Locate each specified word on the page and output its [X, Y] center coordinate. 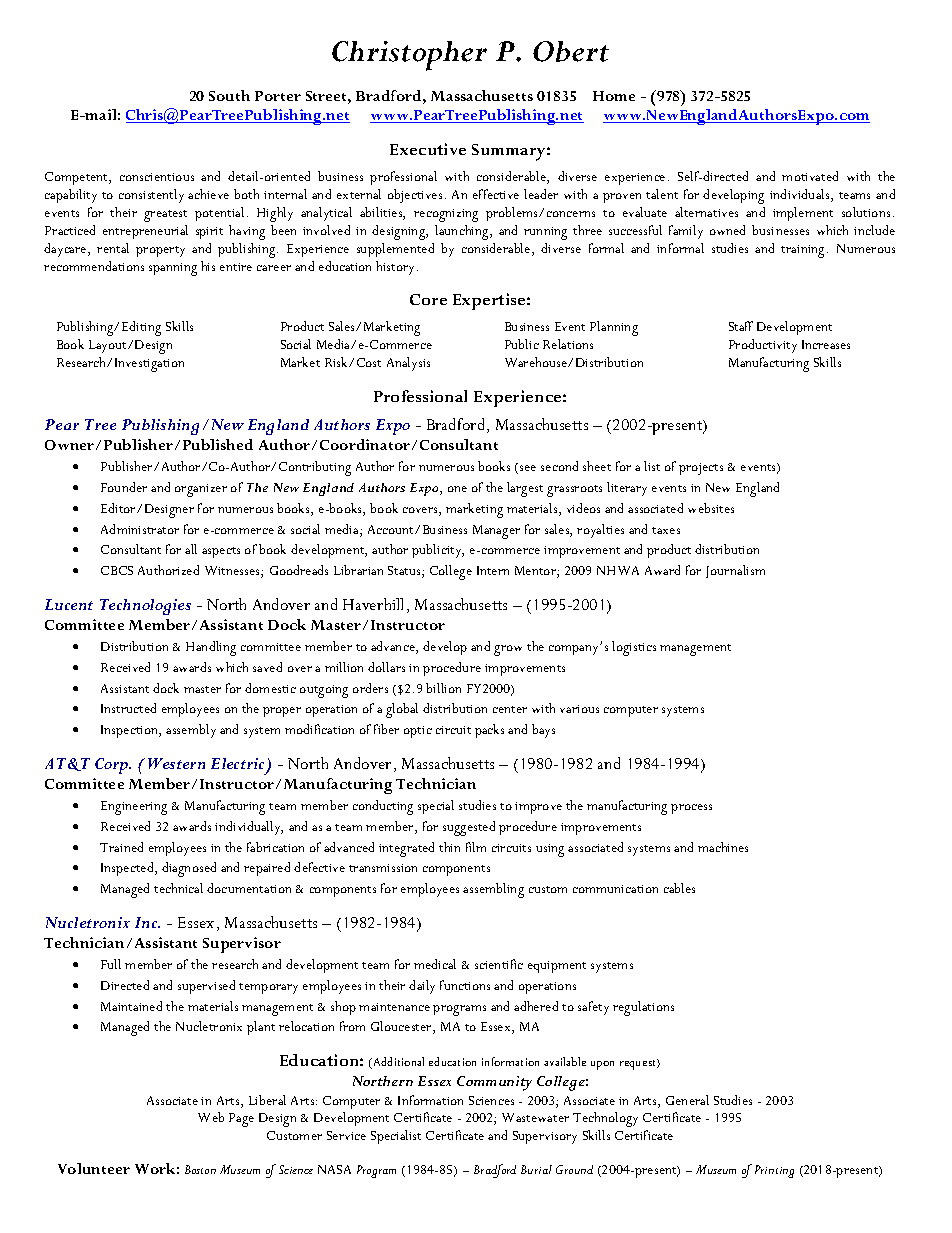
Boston [200, 1169]
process [691, 809]
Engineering [134, 808]
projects [701, 469]
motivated [810, 176]
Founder [124, 487]
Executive [428, 149]
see [528, 468]
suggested [469, 828]
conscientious [157, 177]
